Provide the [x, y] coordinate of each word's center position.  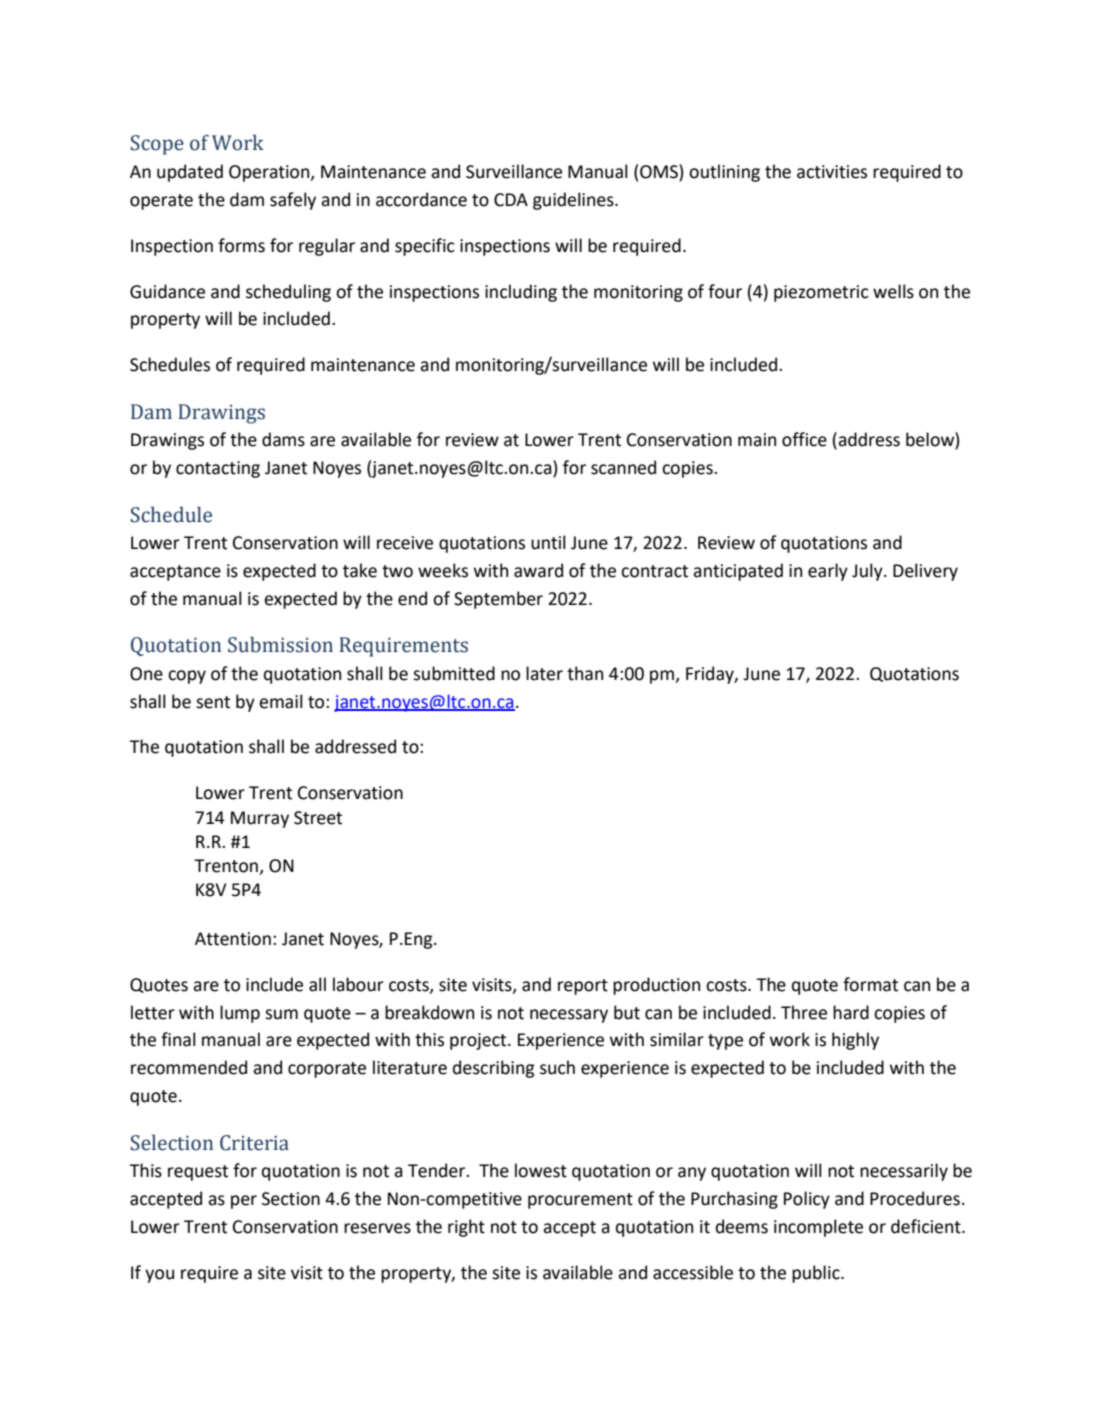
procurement [580, 1201]
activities [832, 172]
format [870, 984]
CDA [511, 200]
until [548, 542]
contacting [218, 469]
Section [291, 1199]
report [583, 987]
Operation [270, 173]
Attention [233, 939]
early [828, 572]
